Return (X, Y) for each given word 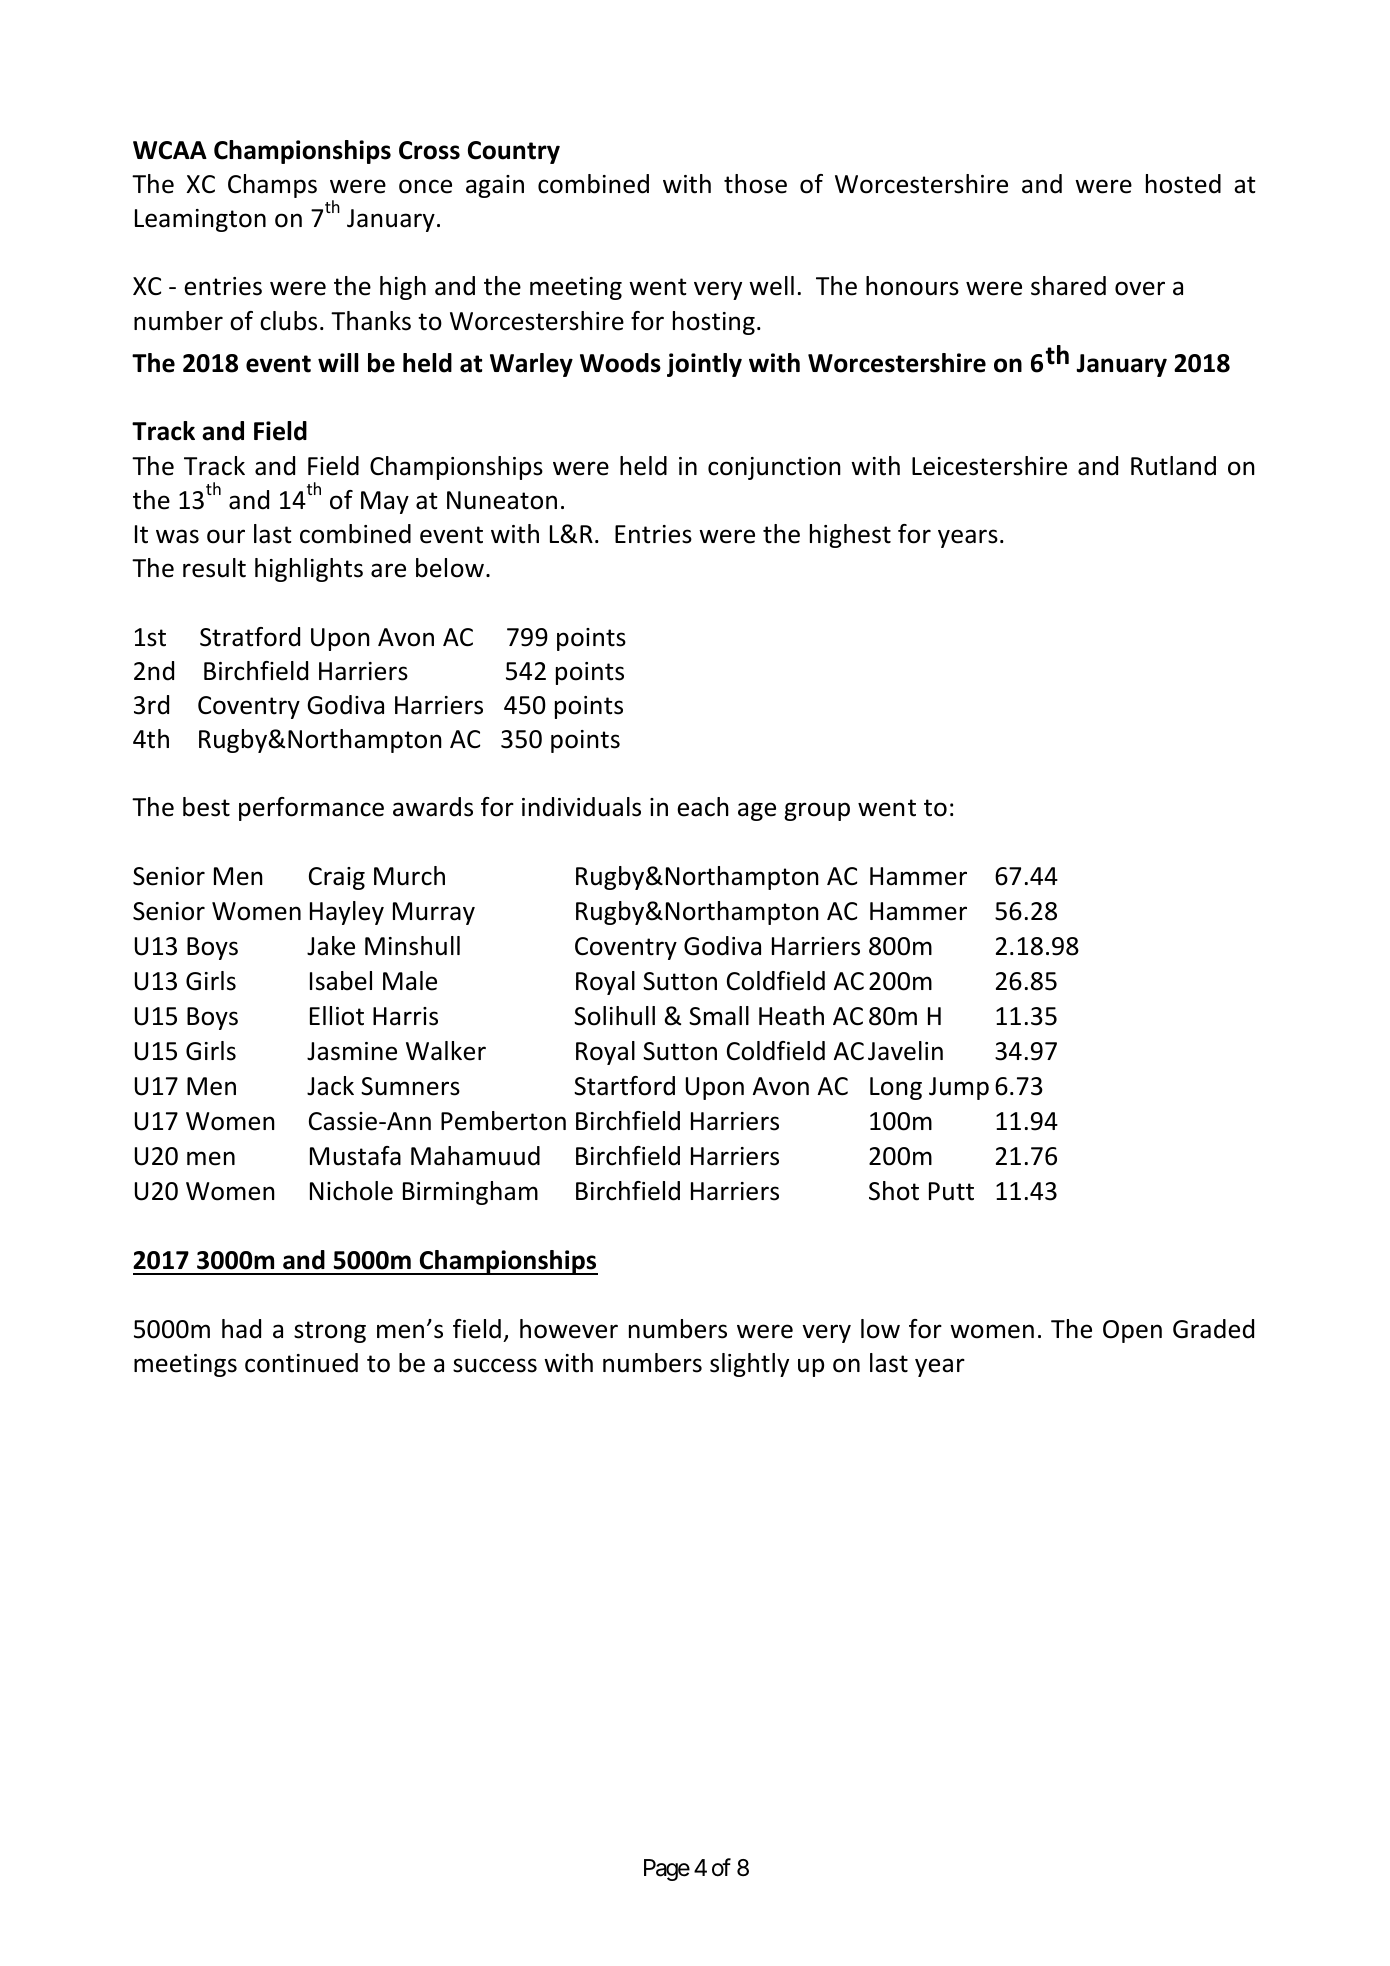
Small (719, 1016)
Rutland (1173, 466)
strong (330, 1332)
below (450, 568)
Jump (959, 1088)
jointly (704, 365)
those (755, 184)
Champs (272, 186)
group (817, 811)
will (338, 362)
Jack (330, 1086)
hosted (1183, 184)
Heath (791, 1016)
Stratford (250, 637)
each (703, 807)
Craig (337, 878)
